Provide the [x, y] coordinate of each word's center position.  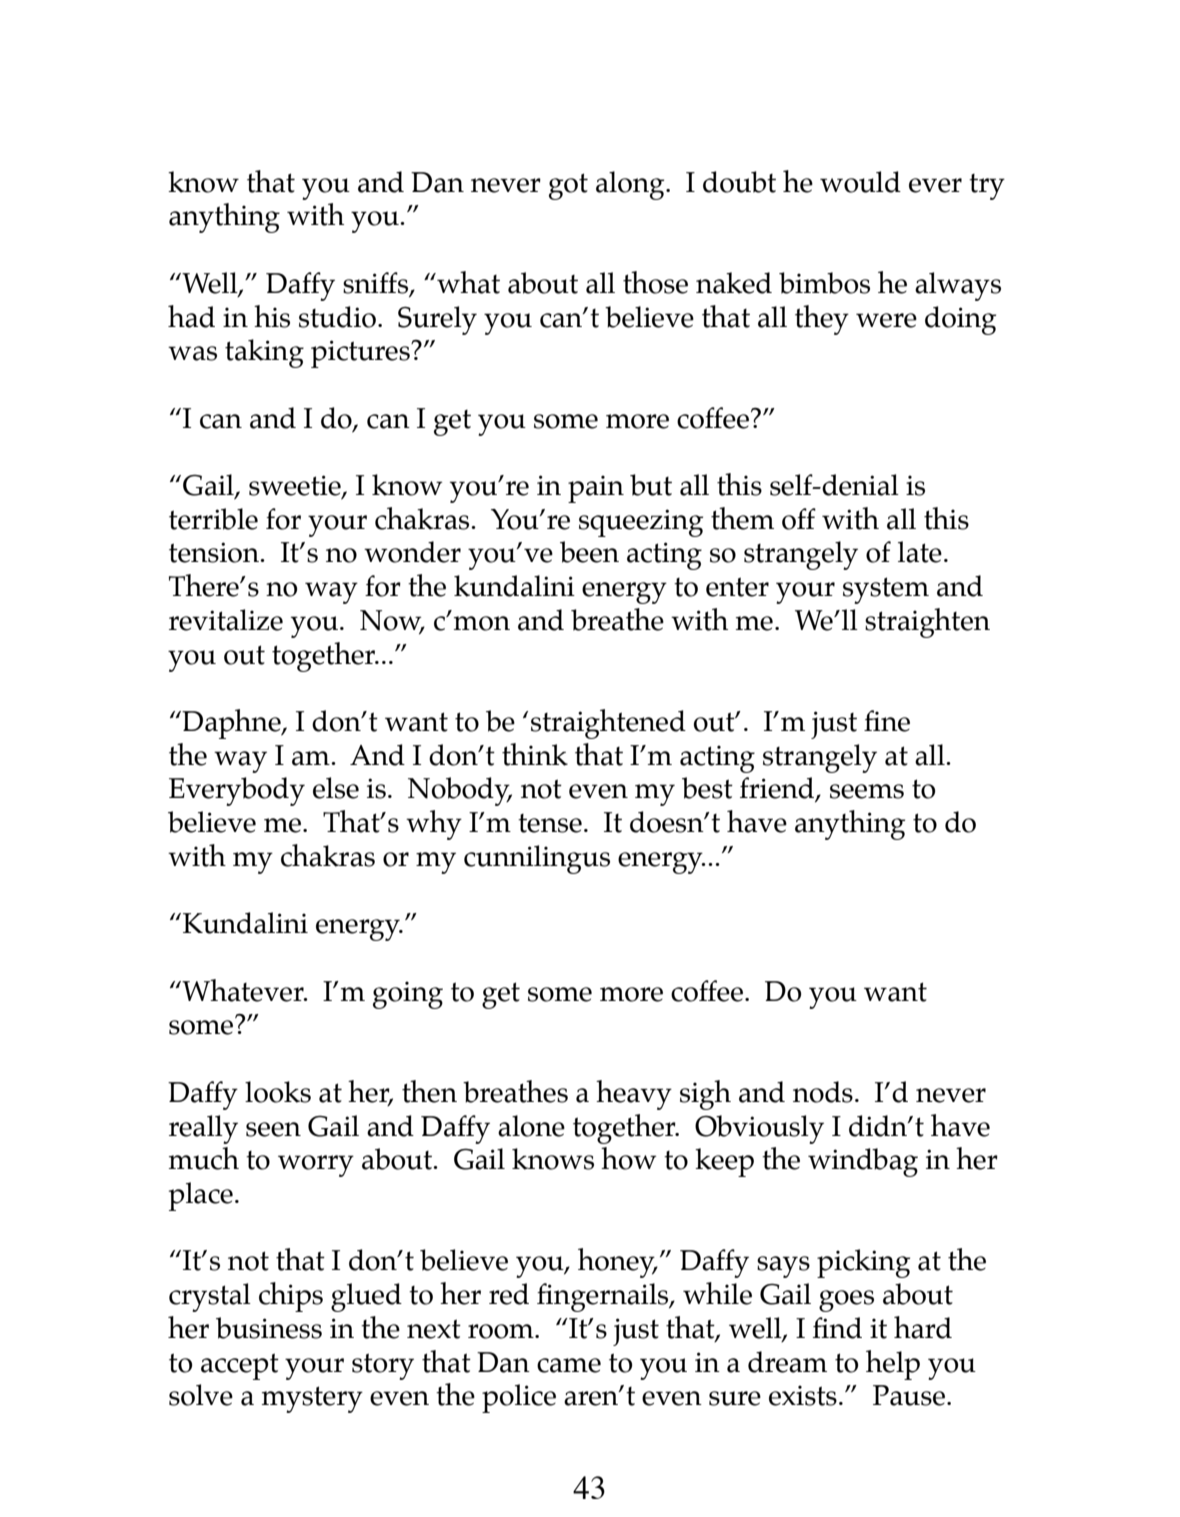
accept [240, 1366]
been [589, 552]
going [408, 995]
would [860, 182]
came [569, 1365]
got [568, 186]
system [886, 590]
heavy [634, 1095]
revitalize [226, 620]
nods [823, 1092]
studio [337, 317]
